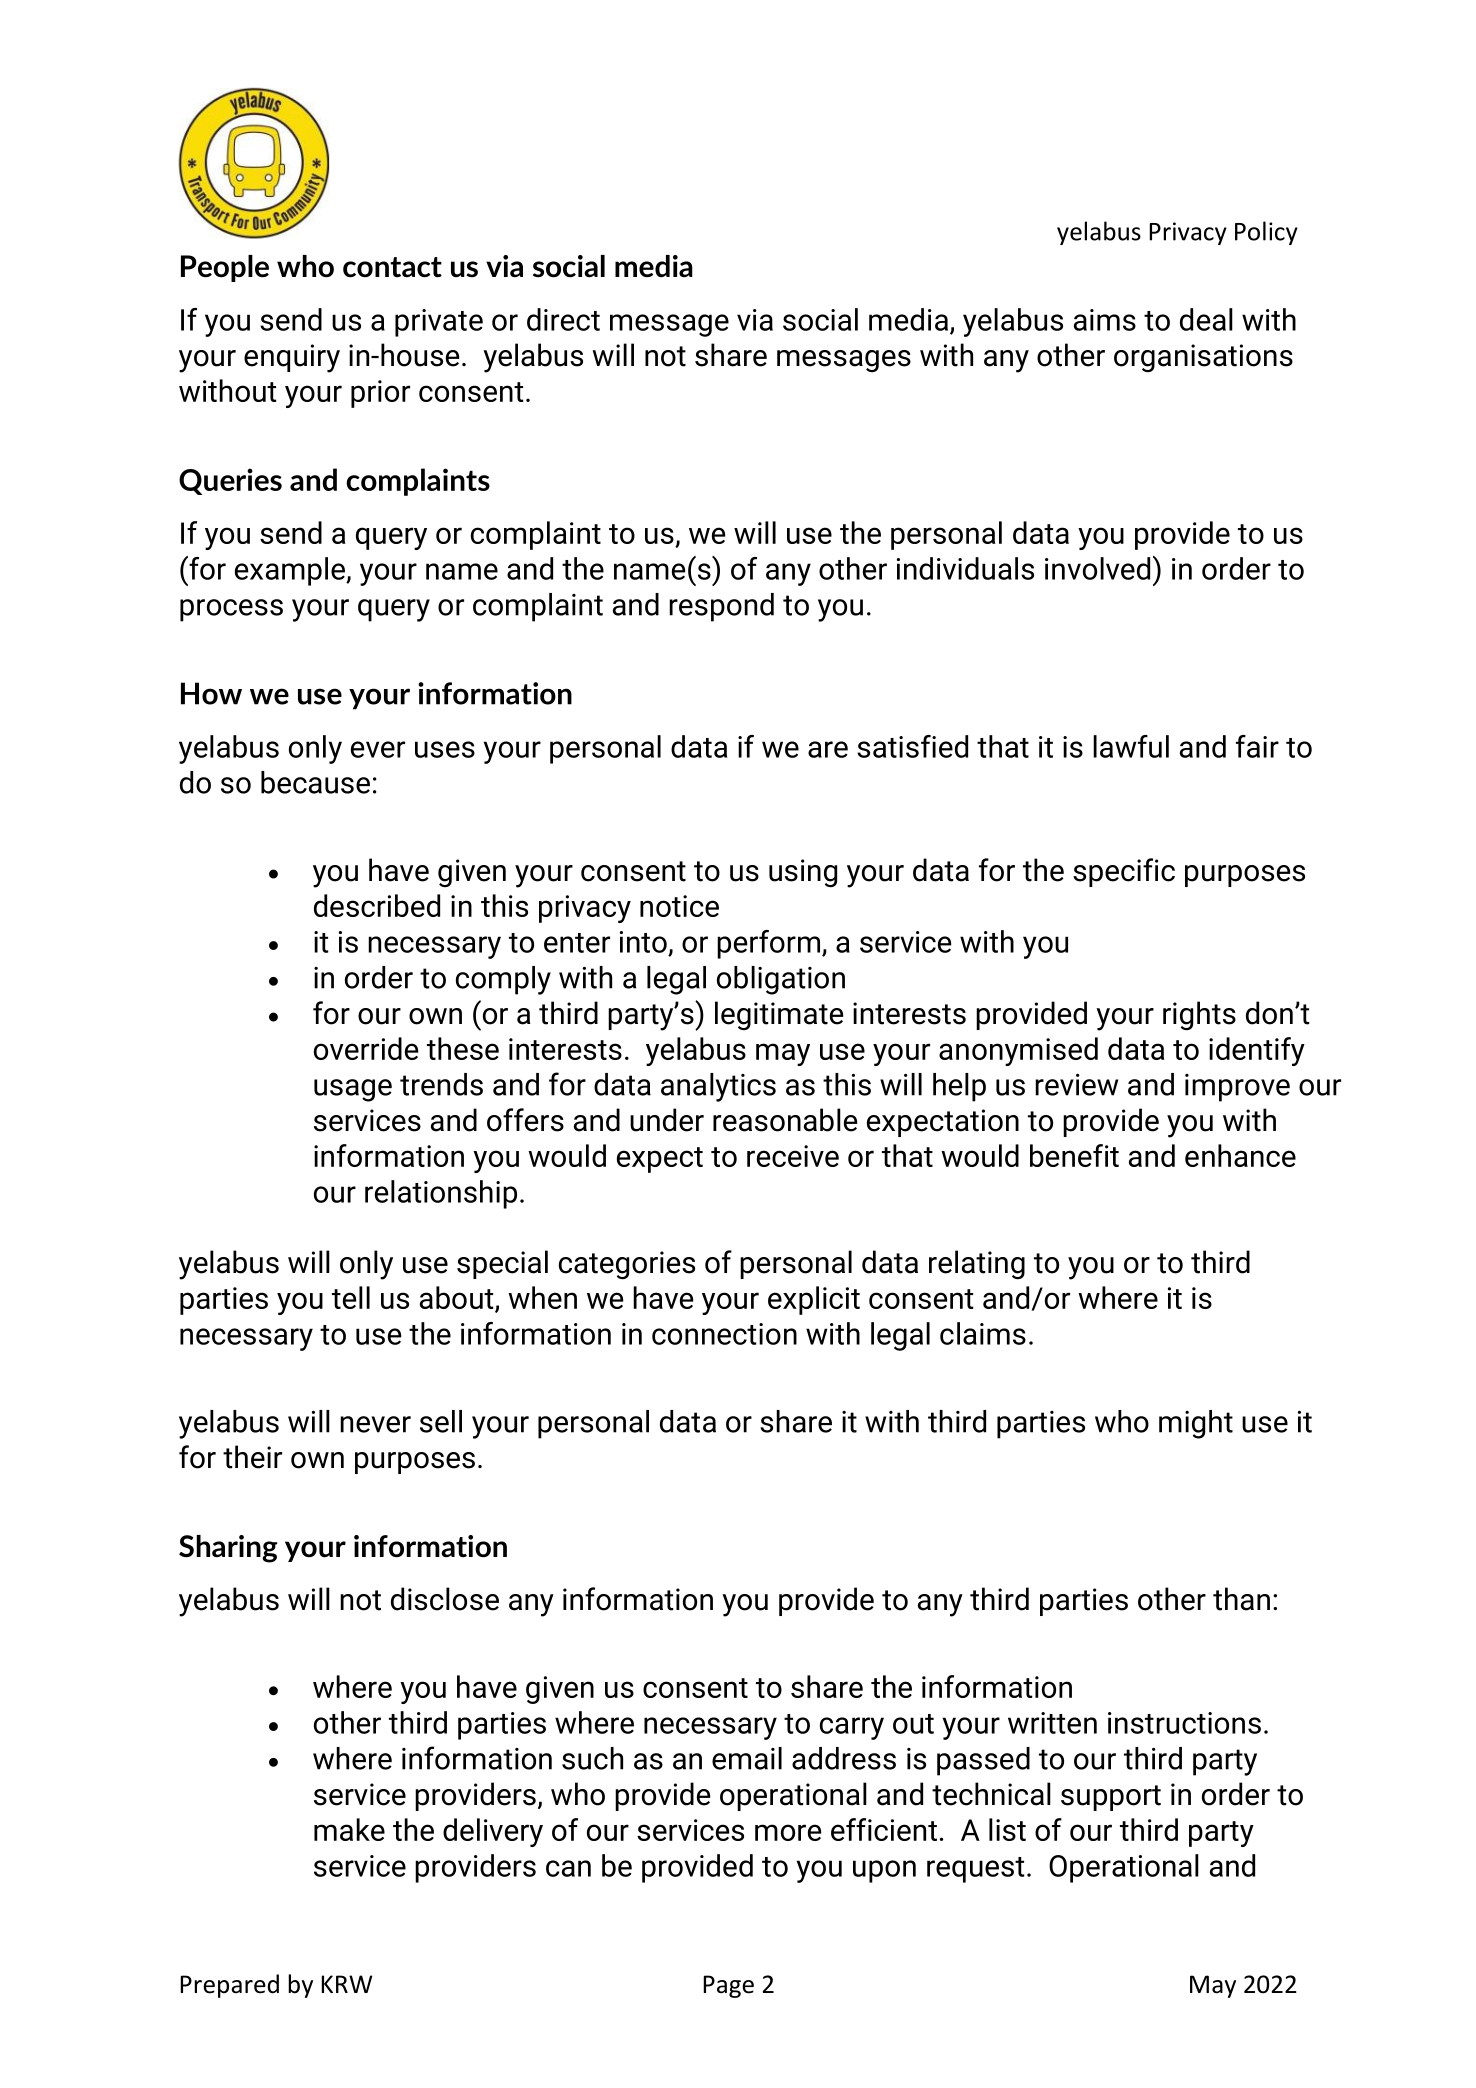 The height and width of the screenshot is (2088, 1476). I want to click on contact, so click(392, 267).
